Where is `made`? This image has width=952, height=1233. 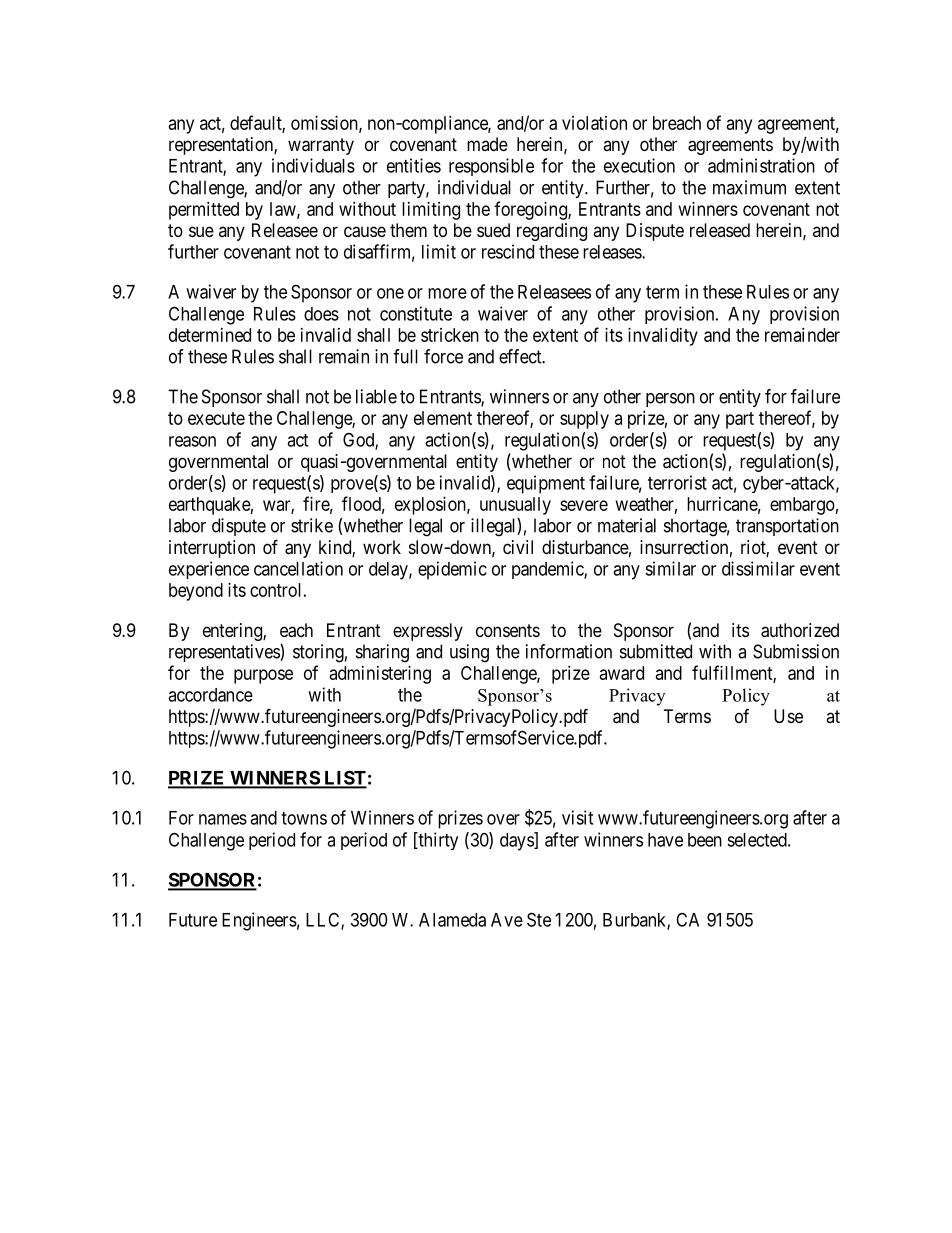
made is located at coordinates (487, 144).
